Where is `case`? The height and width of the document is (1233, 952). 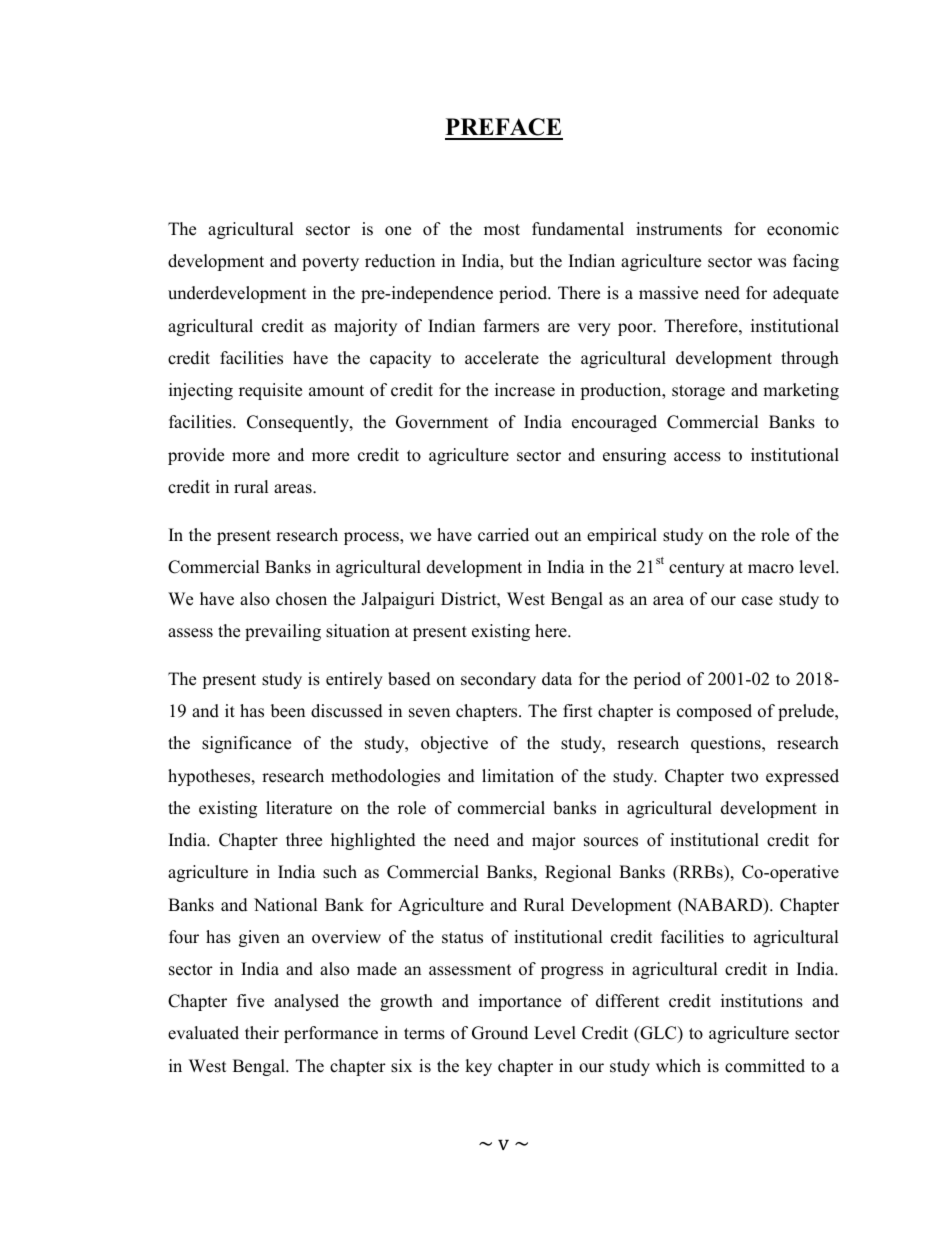 case is located at coordinates (757, 601).
